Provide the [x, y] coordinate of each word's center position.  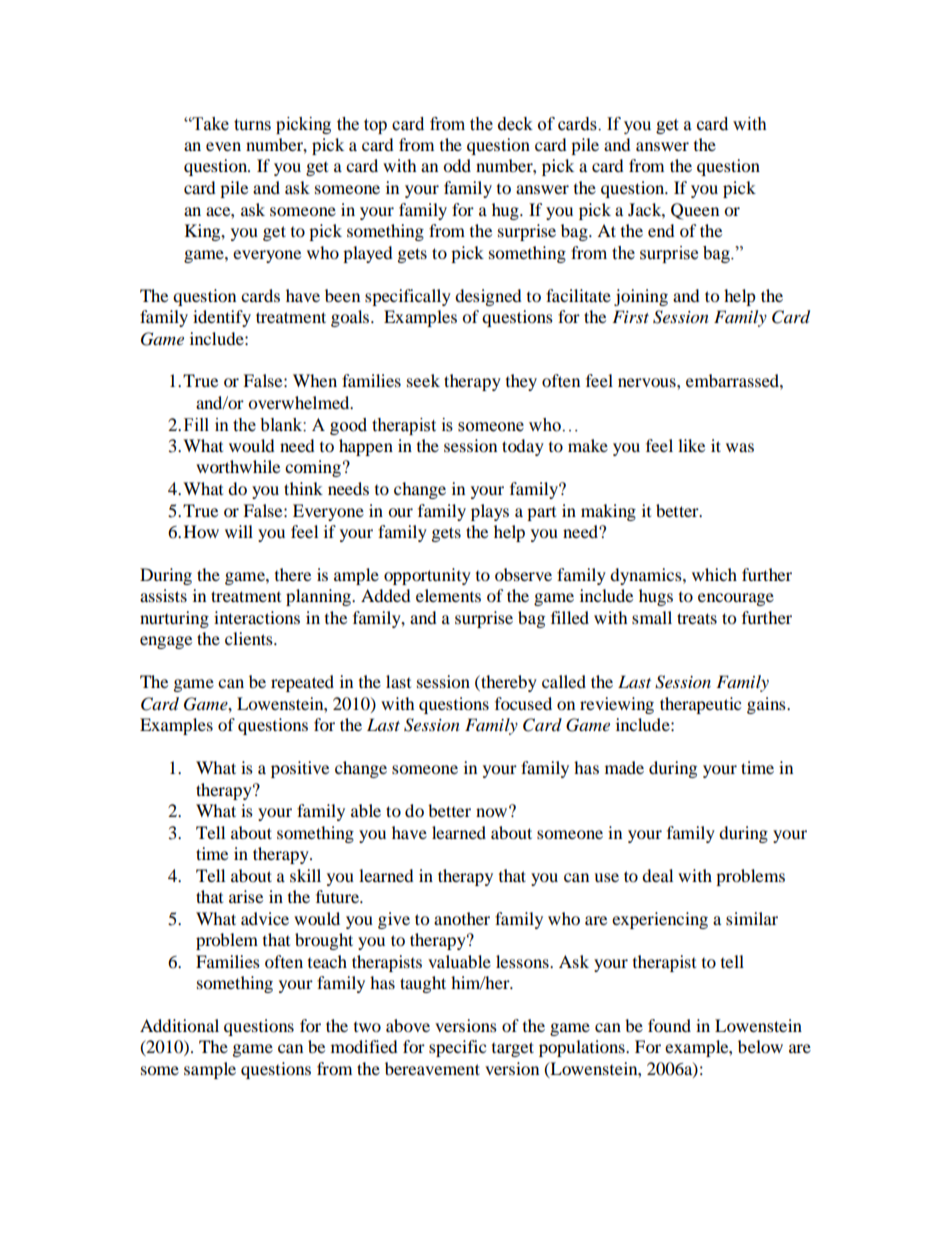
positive [300, 769]
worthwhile [238, 466]
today [523, 447]
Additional [179, 1025]
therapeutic [700, 705]
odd [457, 165]
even [223, 146]
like [691, 445]
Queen [695, 211]
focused [523, 703]
